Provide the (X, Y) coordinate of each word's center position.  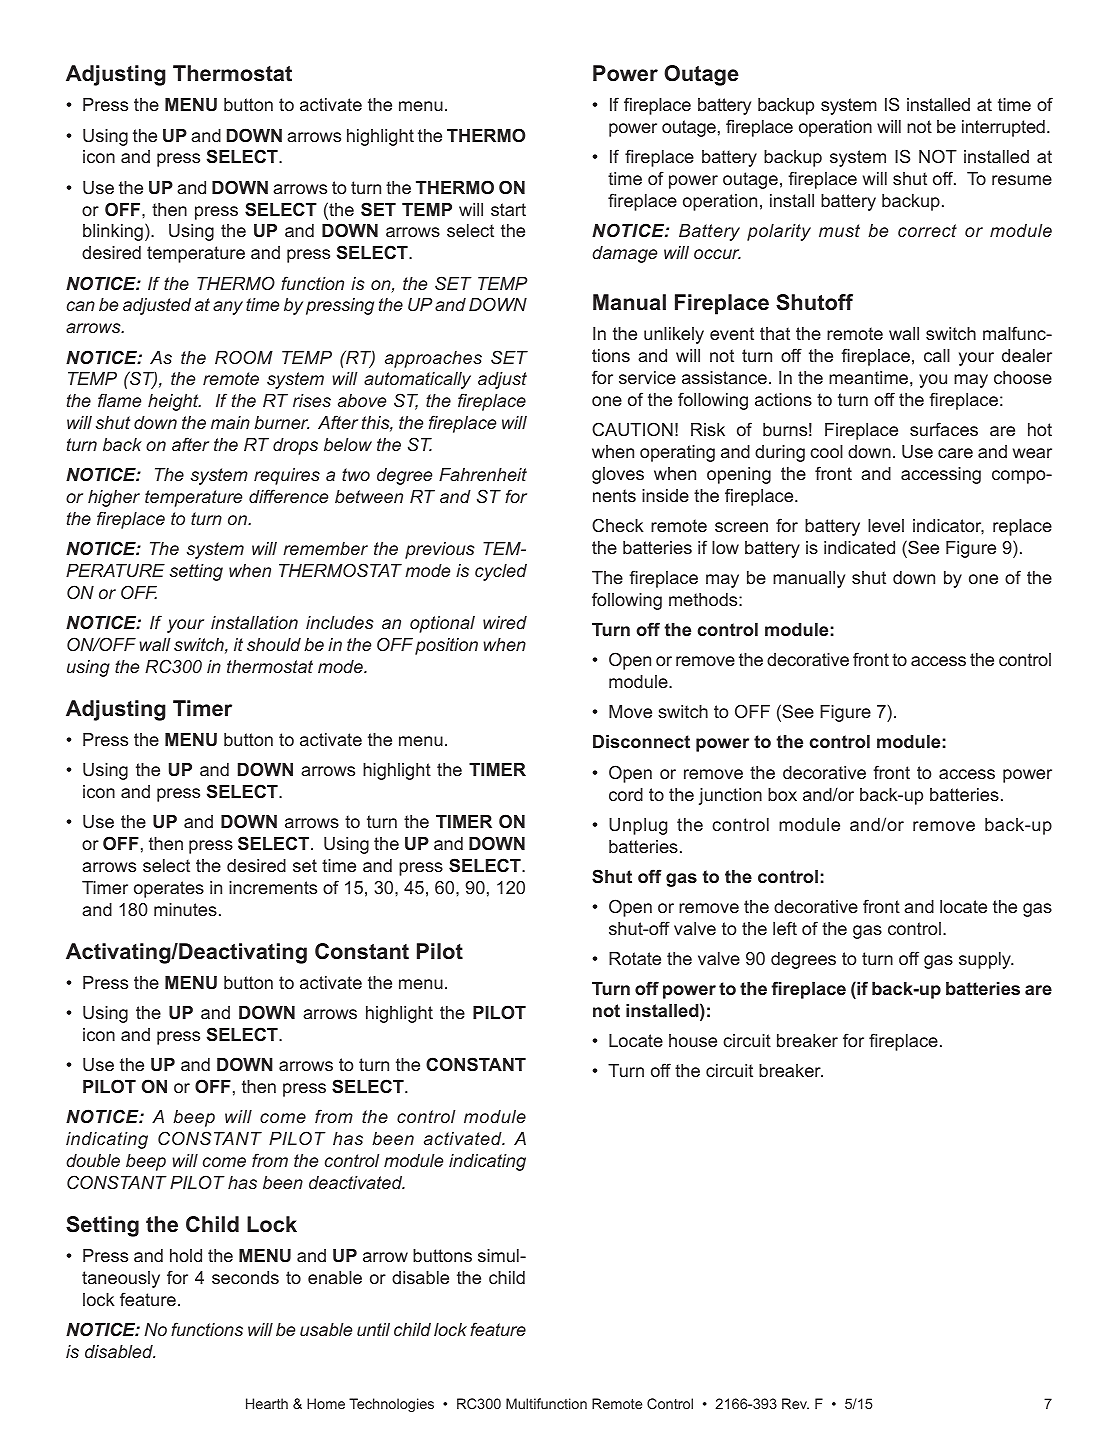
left (785, 928)
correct (927, 230)
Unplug (638, 826)
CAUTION (632, 429)
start (508, 209)
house (693, 1040)
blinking (113, 232)
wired (505, 622)
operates (169, 889)
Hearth (267, 1403)
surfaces (944, 429)
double (93, 1160)
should (274, 644)
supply (986, 960)
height (174, 402)
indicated (859, 547)
